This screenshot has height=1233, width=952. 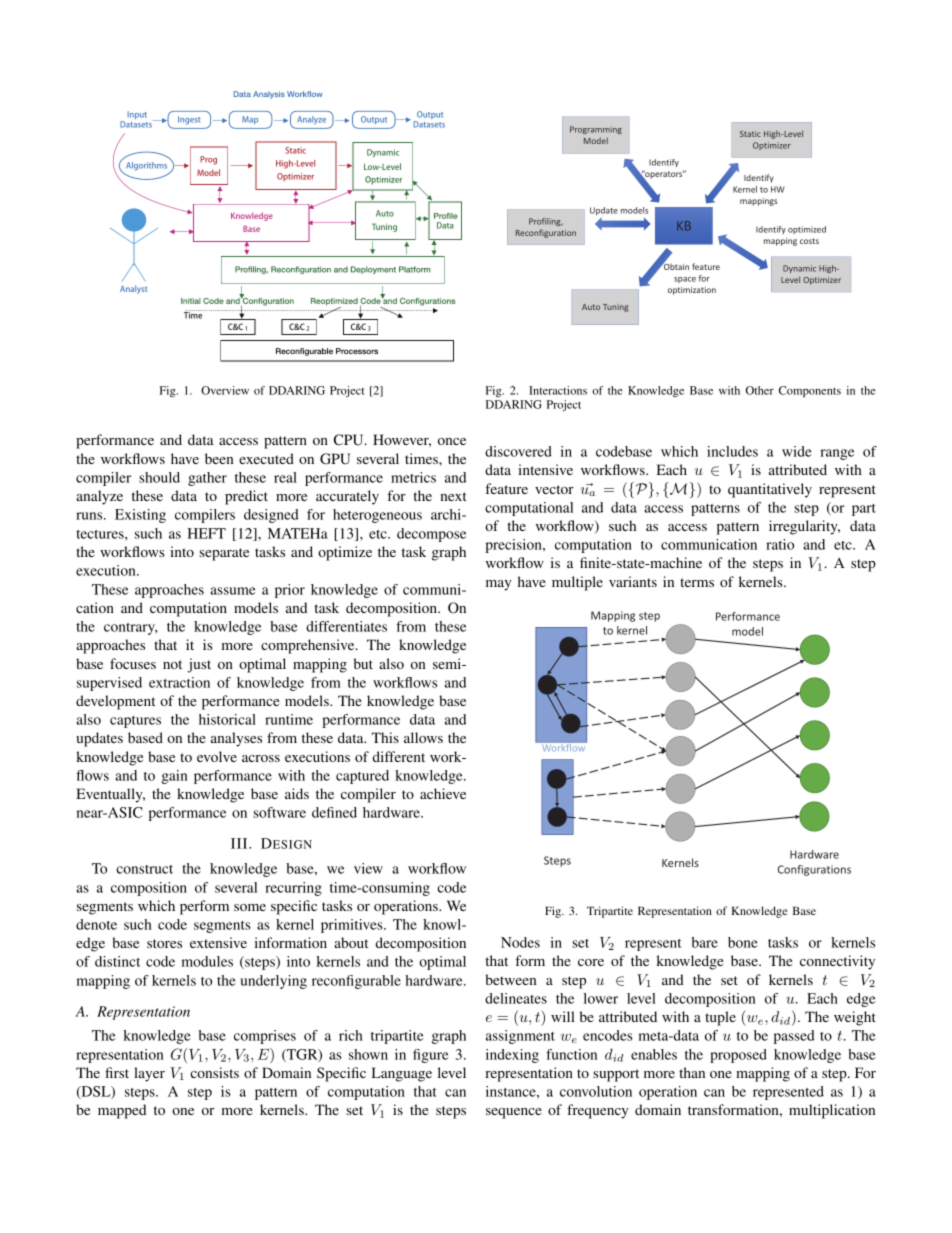 I want to click on Ingest, so click(x=189, y=120).
